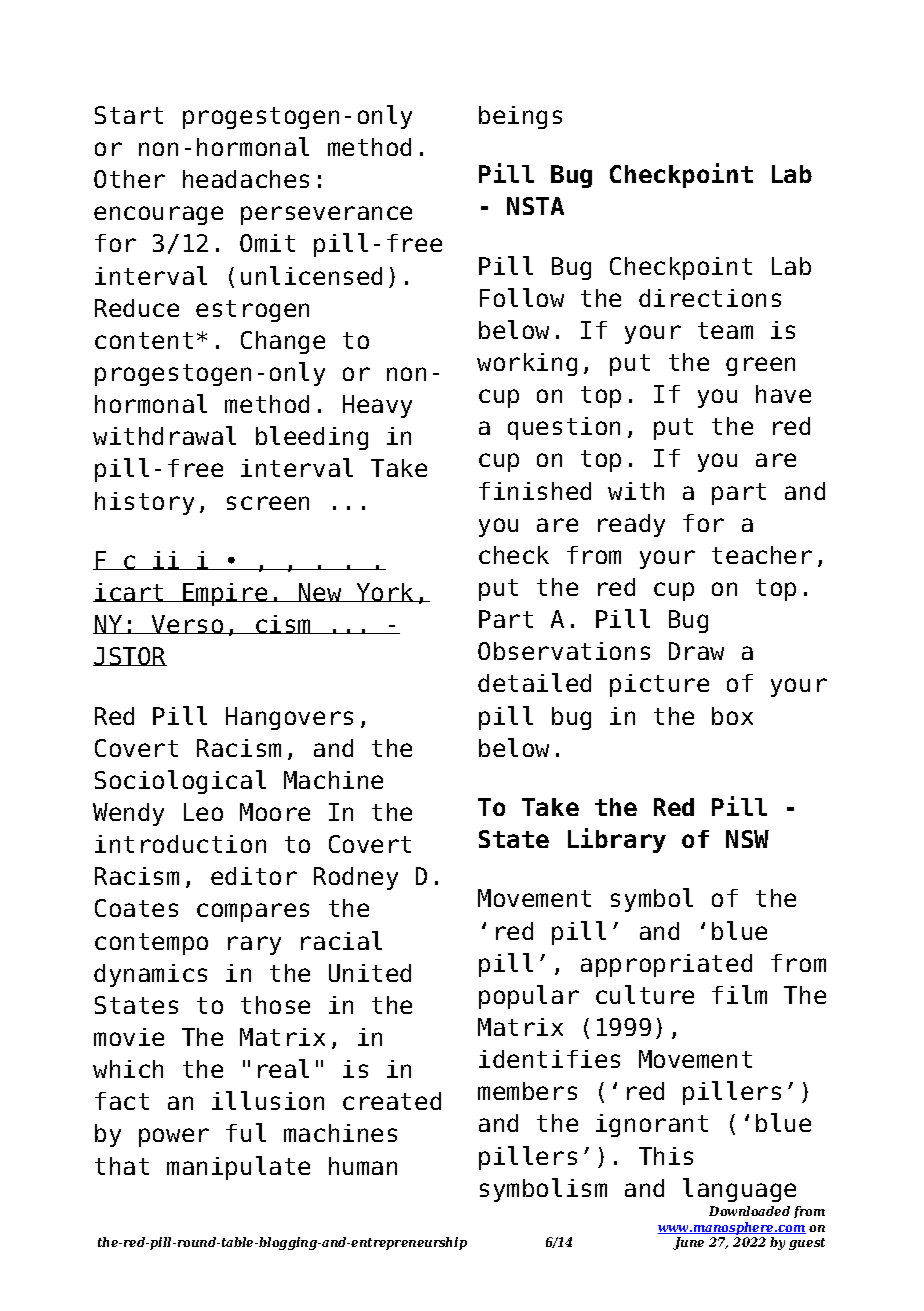 The width and height of the page is (924, 1311). Describe the element at coordinates (535, 491) in the page. I see `finished` at that location.
